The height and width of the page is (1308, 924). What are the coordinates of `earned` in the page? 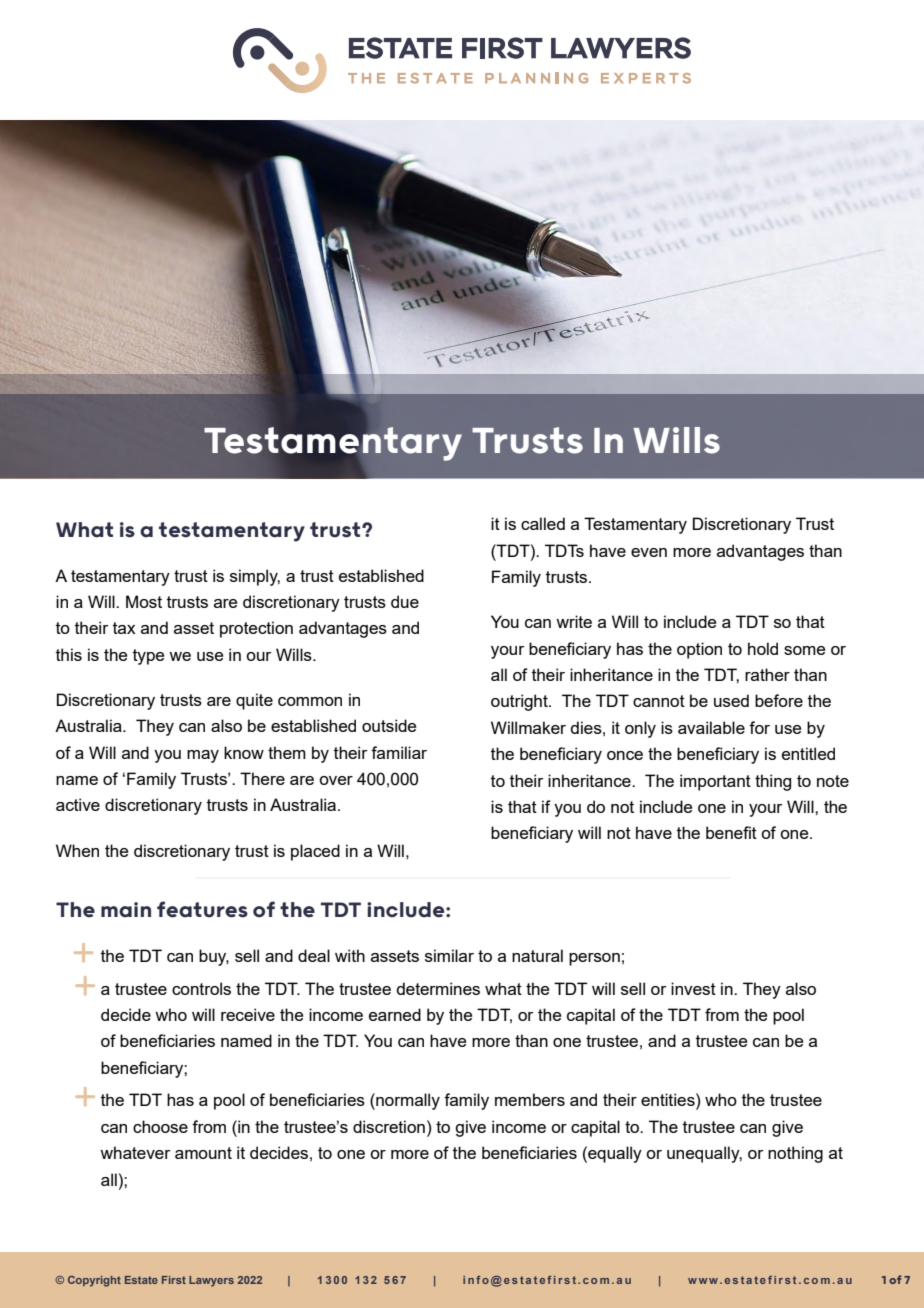 It's located at (395, 1014).
